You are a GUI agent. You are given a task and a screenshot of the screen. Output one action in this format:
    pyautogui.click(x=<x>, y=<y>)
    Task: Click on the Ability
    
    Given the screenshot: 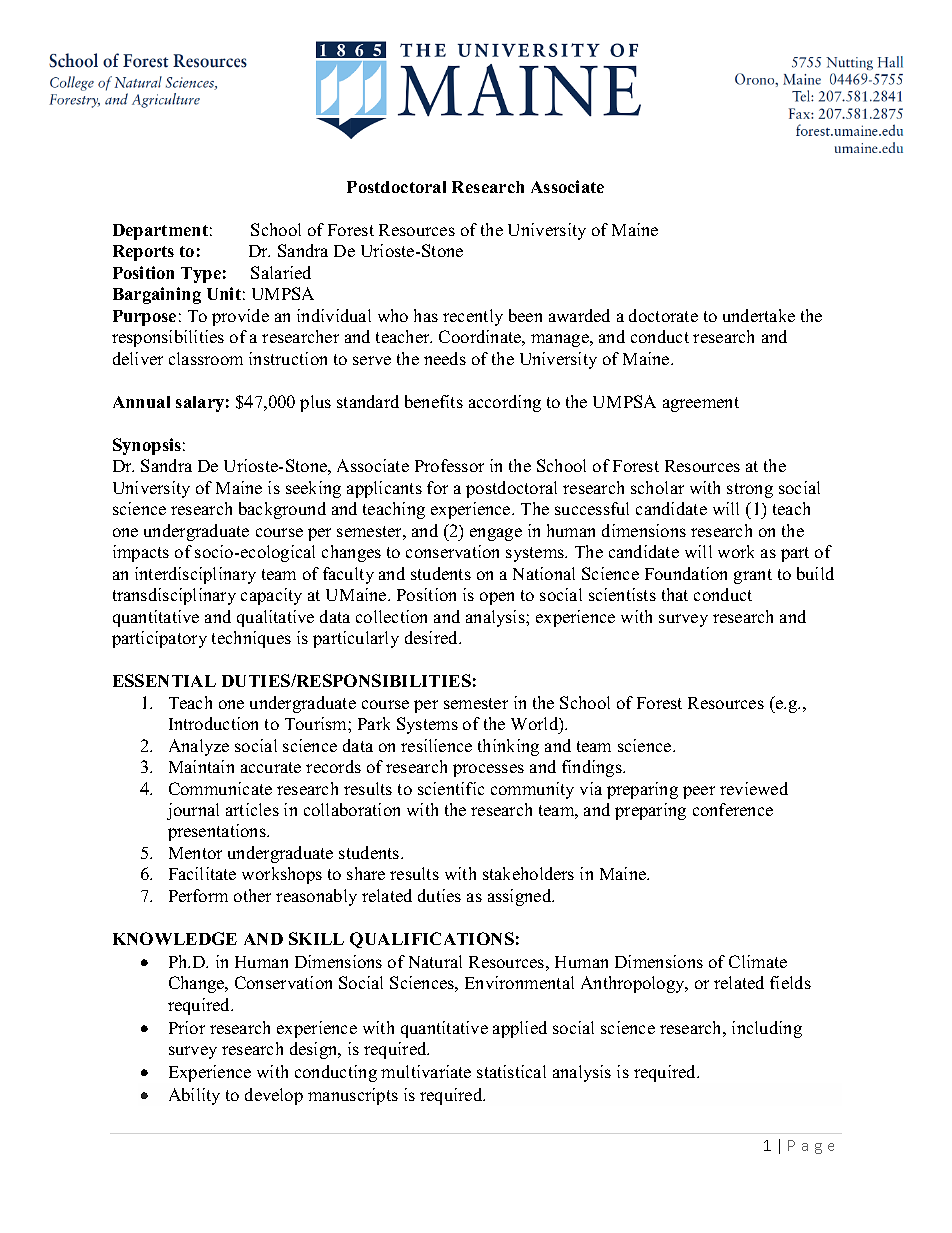 What is the action you would take?
    pyautogui.click(x=194, y=1096)
